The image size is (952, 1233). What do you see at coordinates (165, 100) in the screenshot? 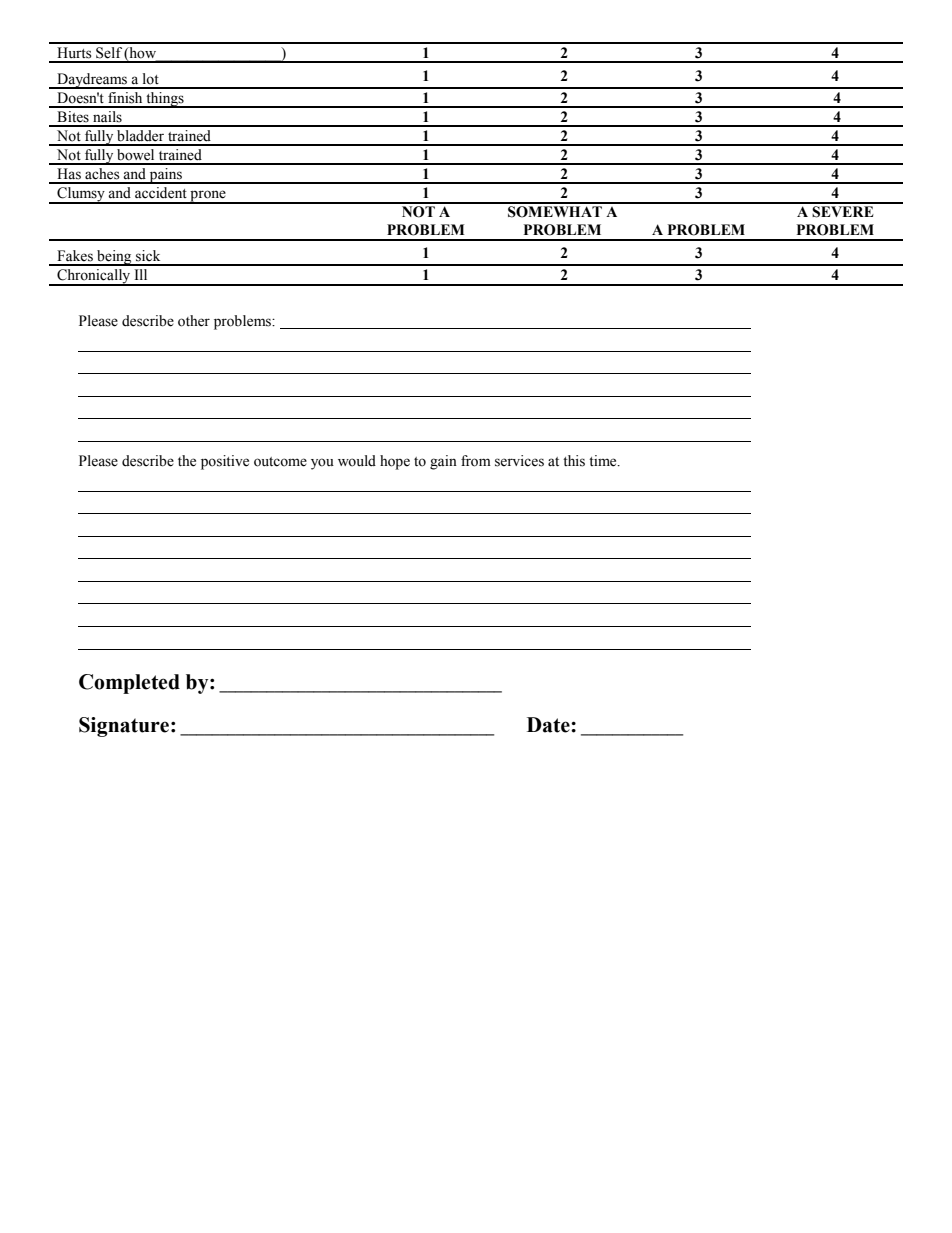
I see `things` at bounding box center [165, 100].
